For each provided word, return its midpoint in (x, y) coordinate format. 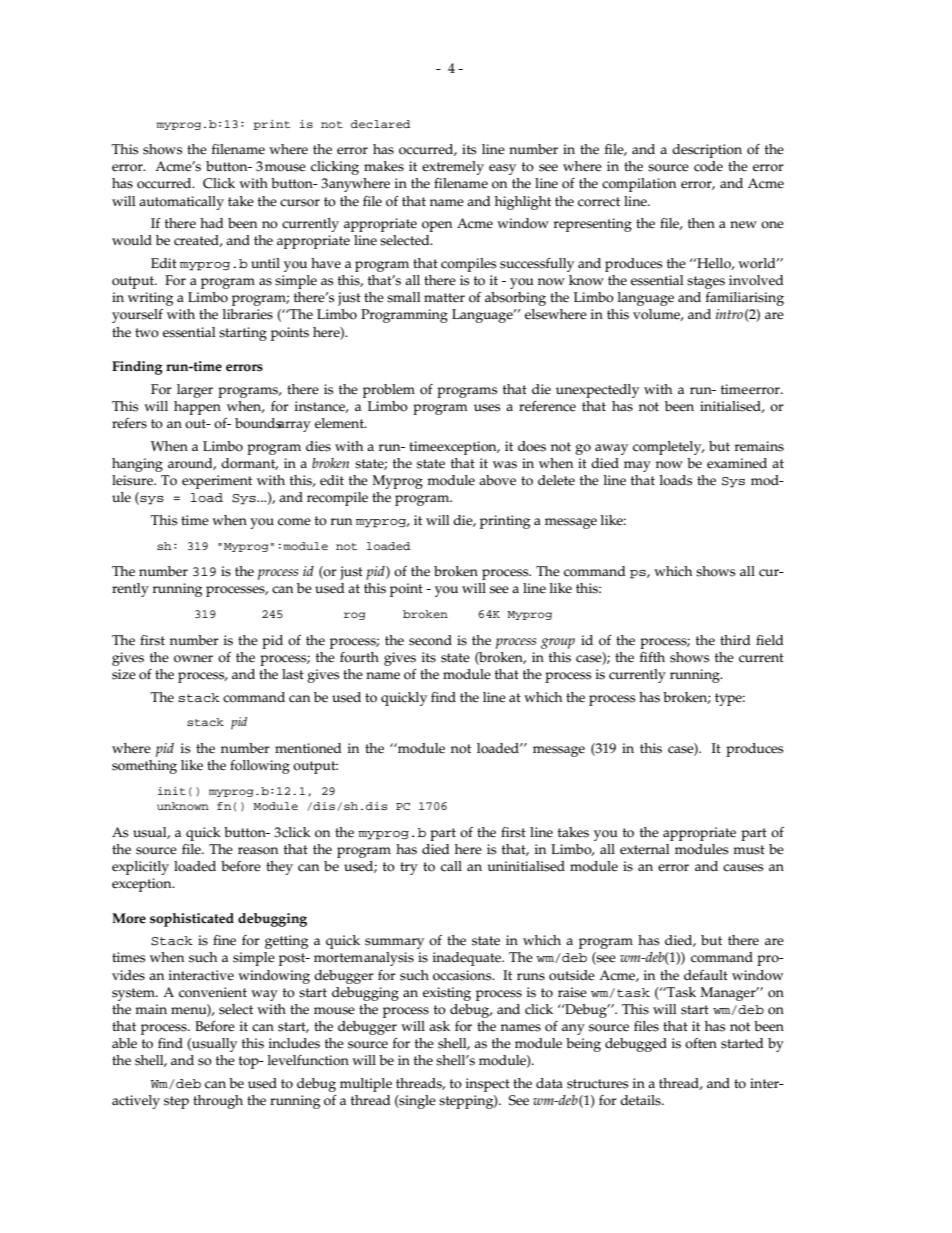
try (409, 868)
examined (737, 463)
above (497, 480)
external (645, 849)
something (144, 767)
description (707, 151)
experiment (217, 482)
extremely (453, 168)
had (212, 223)
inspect (488, 1085)
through (218, 1102)
